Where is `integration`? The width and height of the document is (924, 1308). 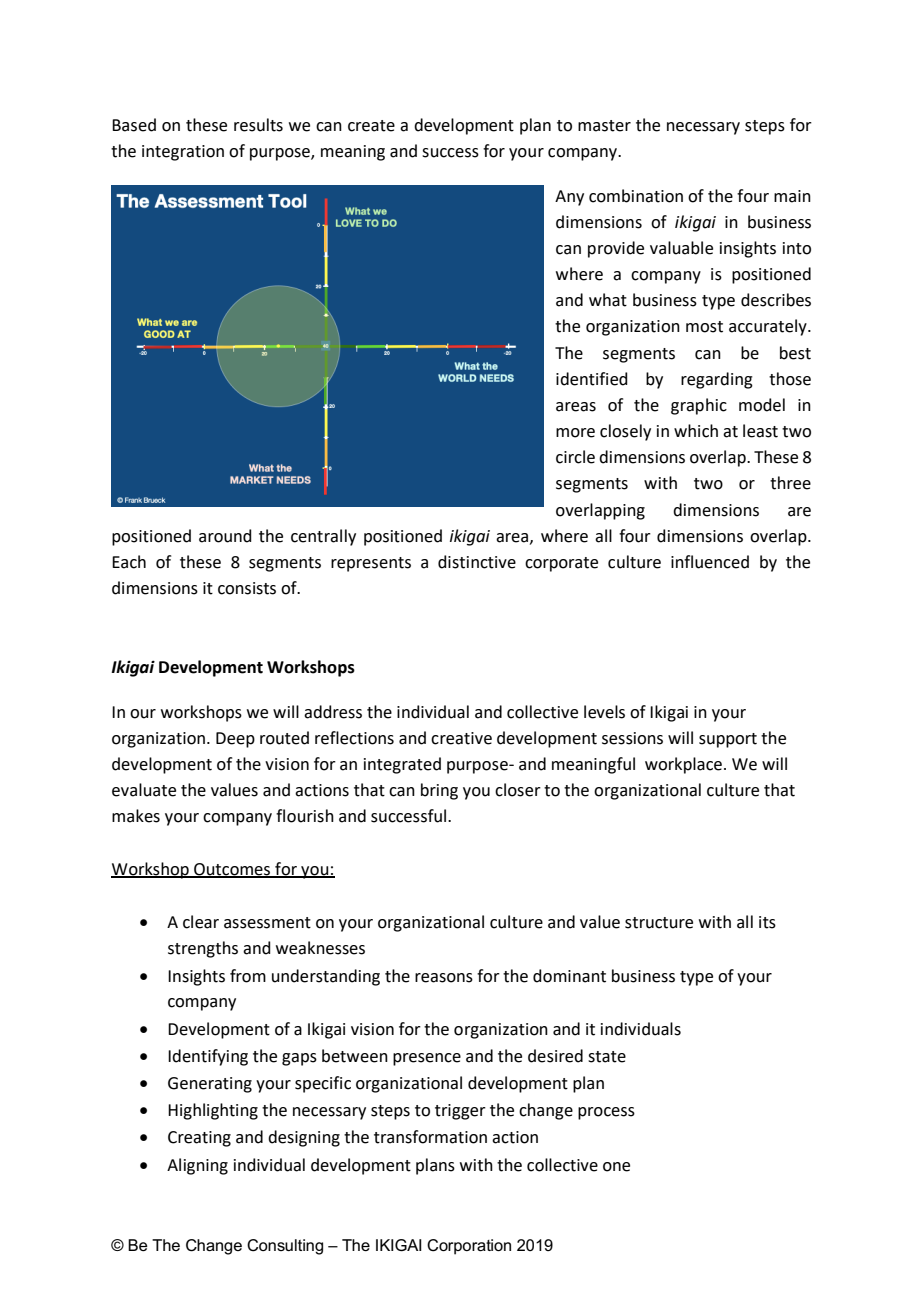
integration is located at coordinates (183, 153).
